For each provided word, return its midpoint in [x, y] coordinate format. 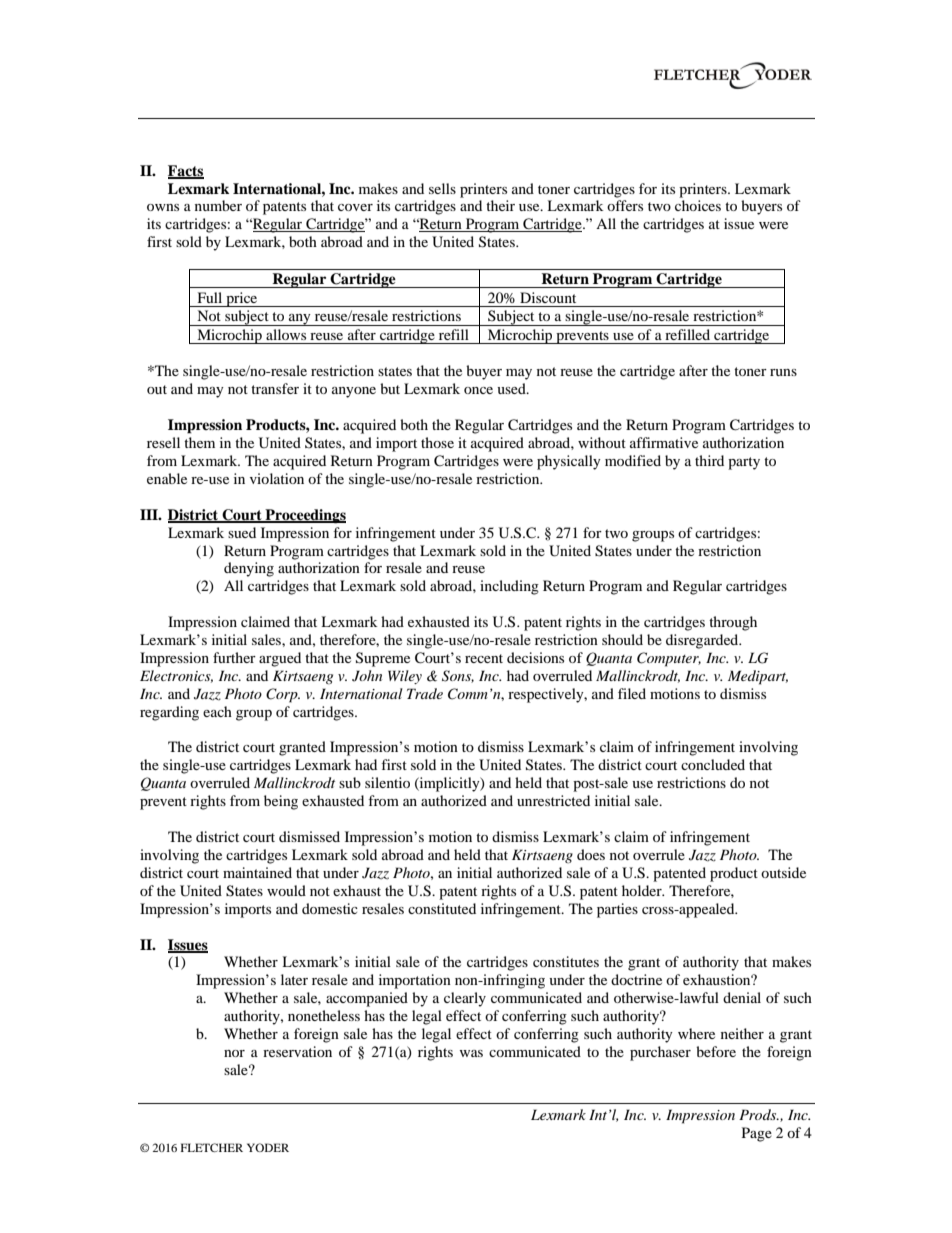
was [471, 1053]
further [234, 657]
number [218, 205]
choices [698, 205]
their [500, 205]
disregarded [703, 641]
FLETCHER [212, 1147]
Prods [759, 1114]
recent [484, 658]
